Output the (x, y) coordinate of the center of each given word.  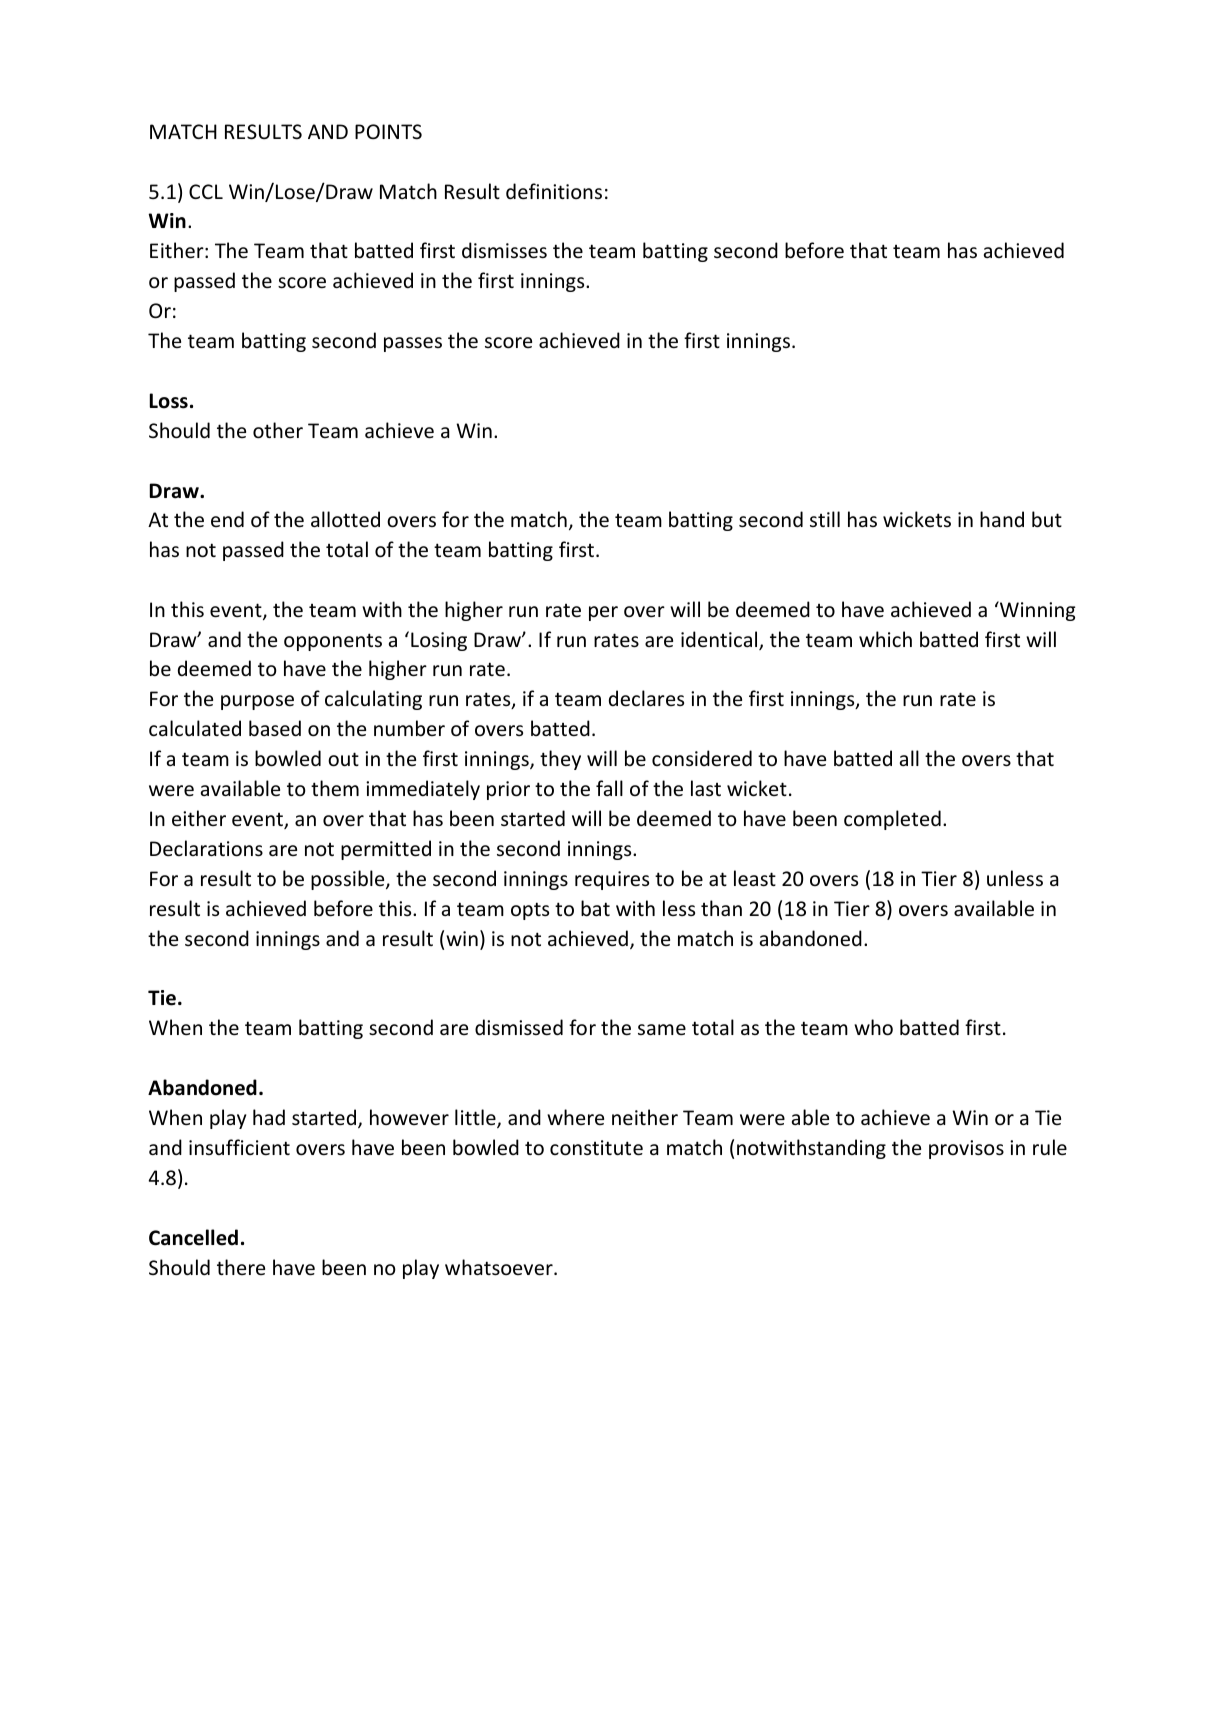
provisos (966, 1149)
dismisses (504, 250)
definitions (554, 191)
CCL (206, 191)
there (241, 1267)
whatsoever (500, 1267)
